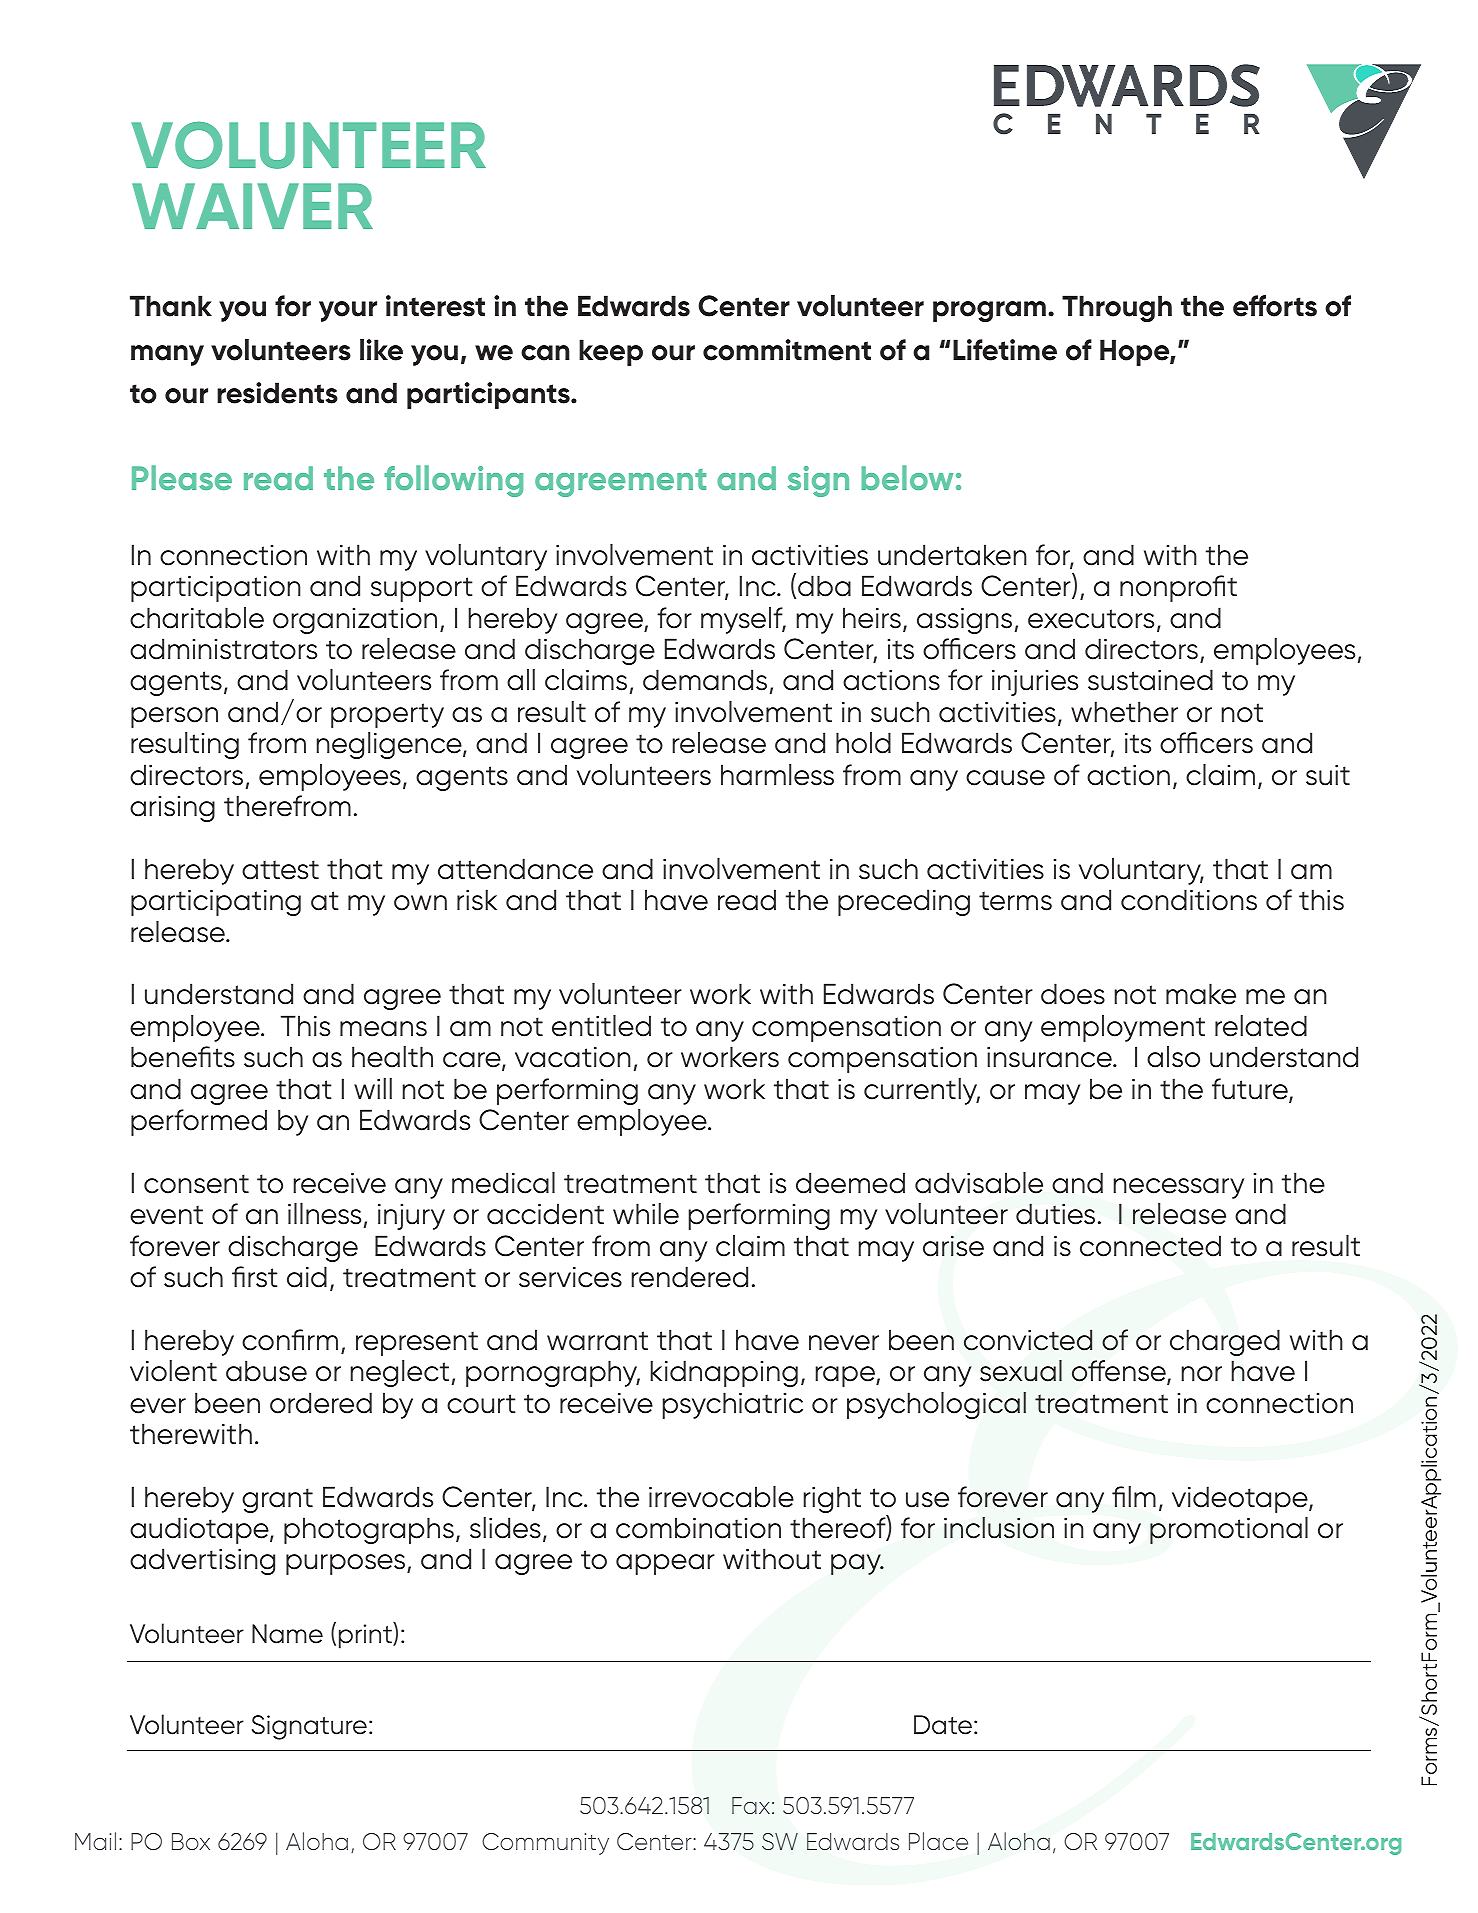 The height and width of the image is (1913, 1478). I want to click on Through, so click(1117, 308).
